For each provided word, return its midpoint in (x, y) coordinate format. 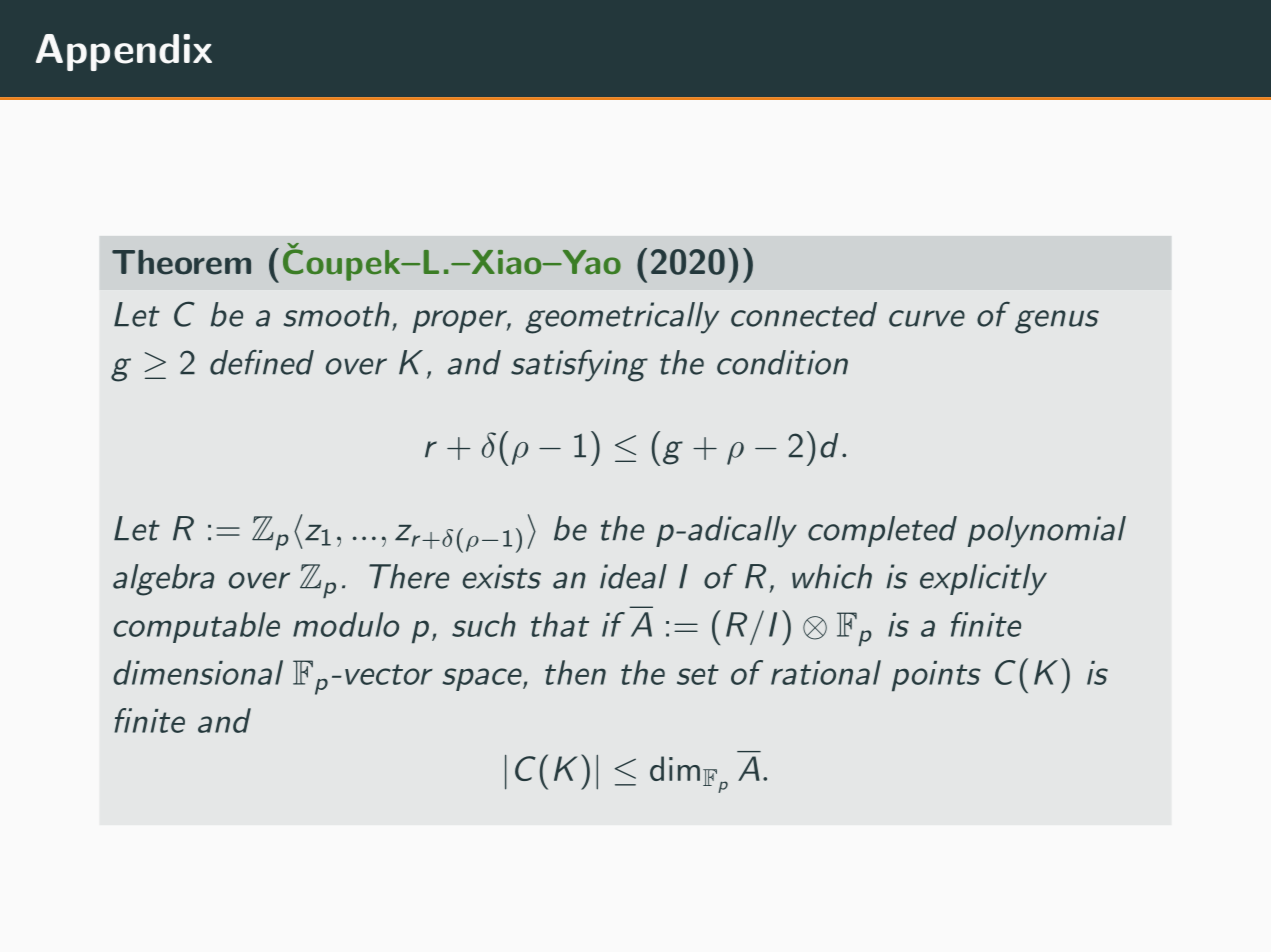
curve (927, 318)
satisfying (579, 366)
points (936, 676)
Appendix (124, 52)
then (575, 672)
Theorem (181, 262)
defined (262, 362)
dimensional (198, 672)
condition (782, 362)
